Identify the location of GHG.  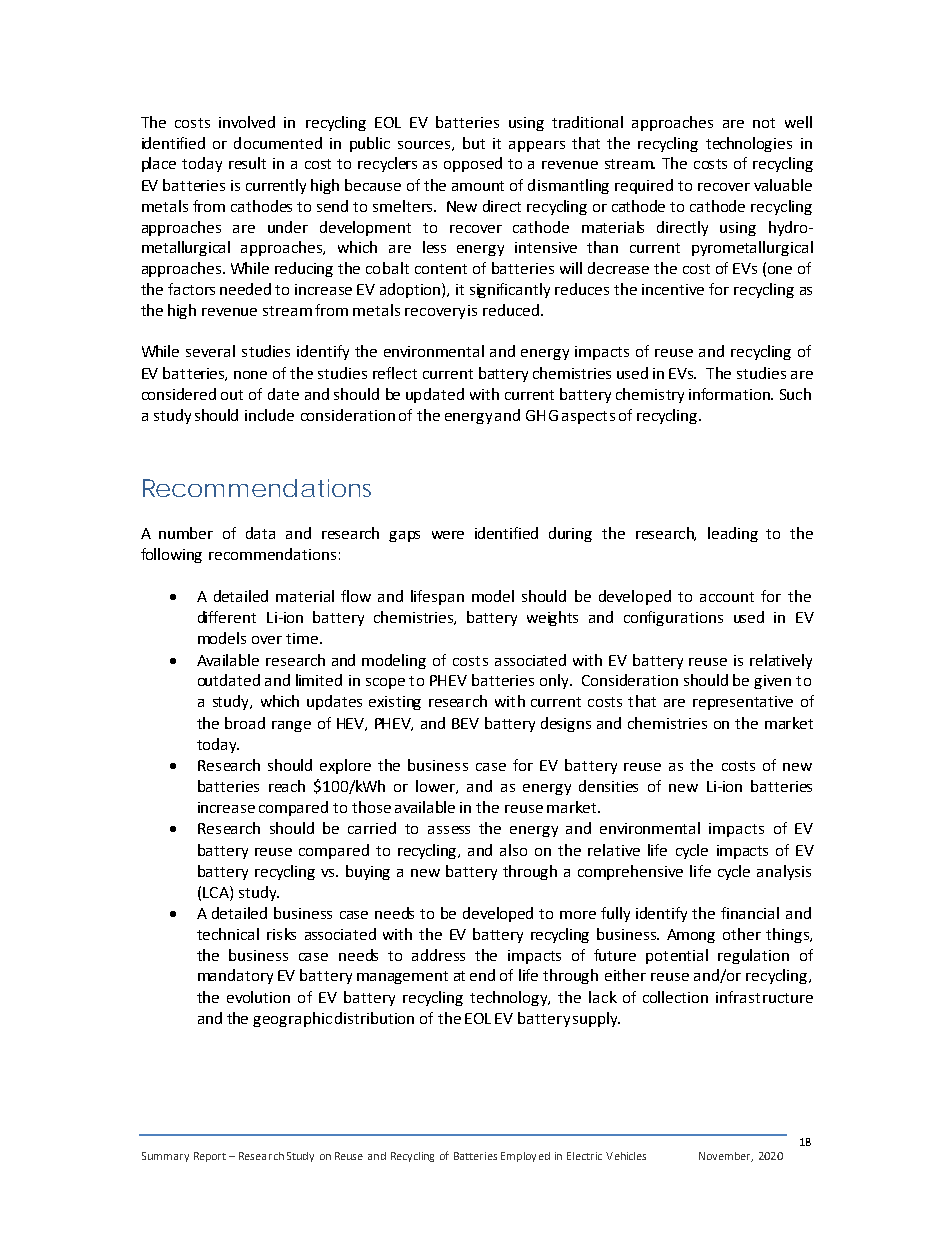
(542, 415).
